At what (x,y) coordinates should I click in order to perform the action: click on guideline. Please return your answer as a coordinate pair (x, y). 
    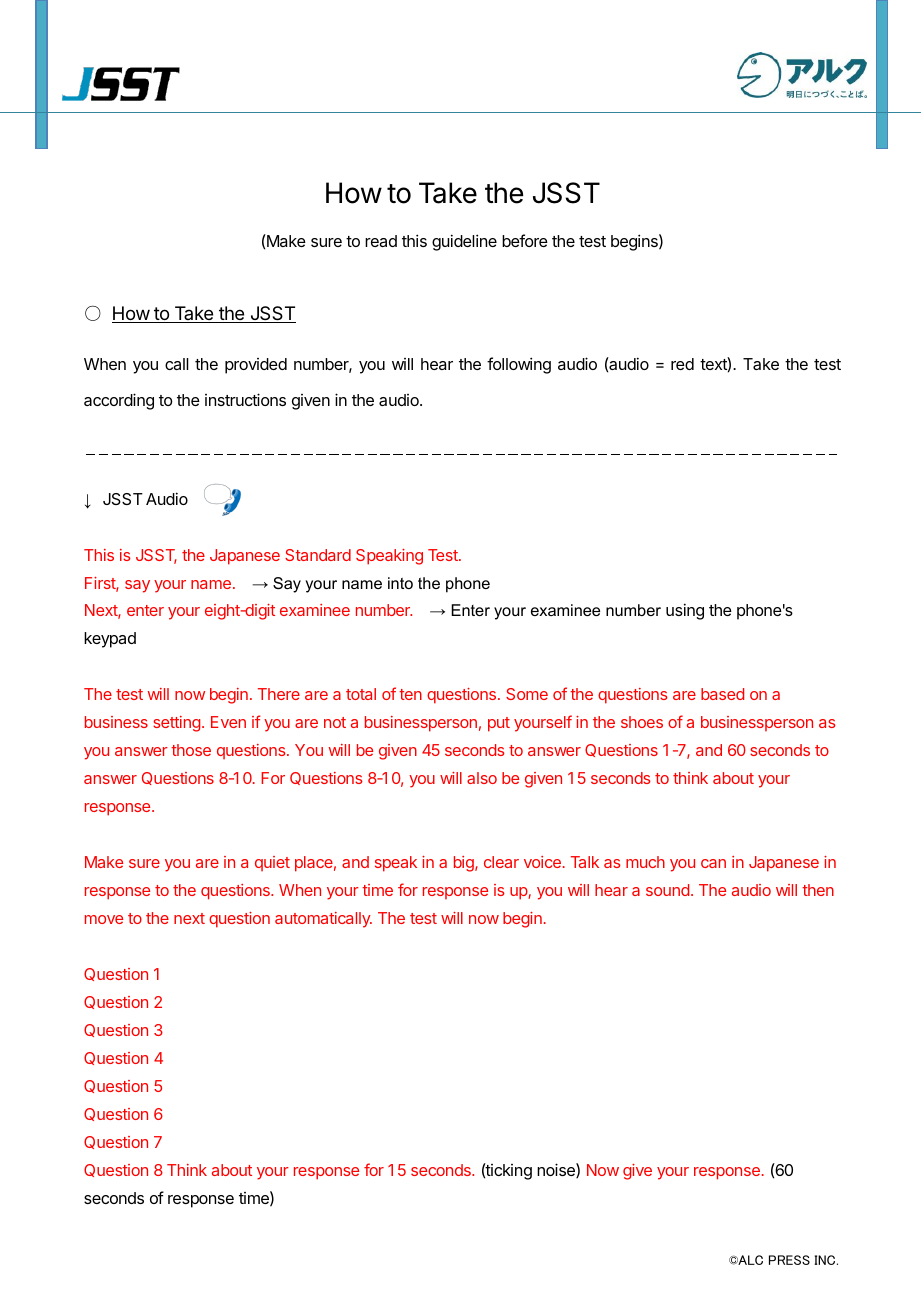
    Looking at the image, I should click on (464, 242).
